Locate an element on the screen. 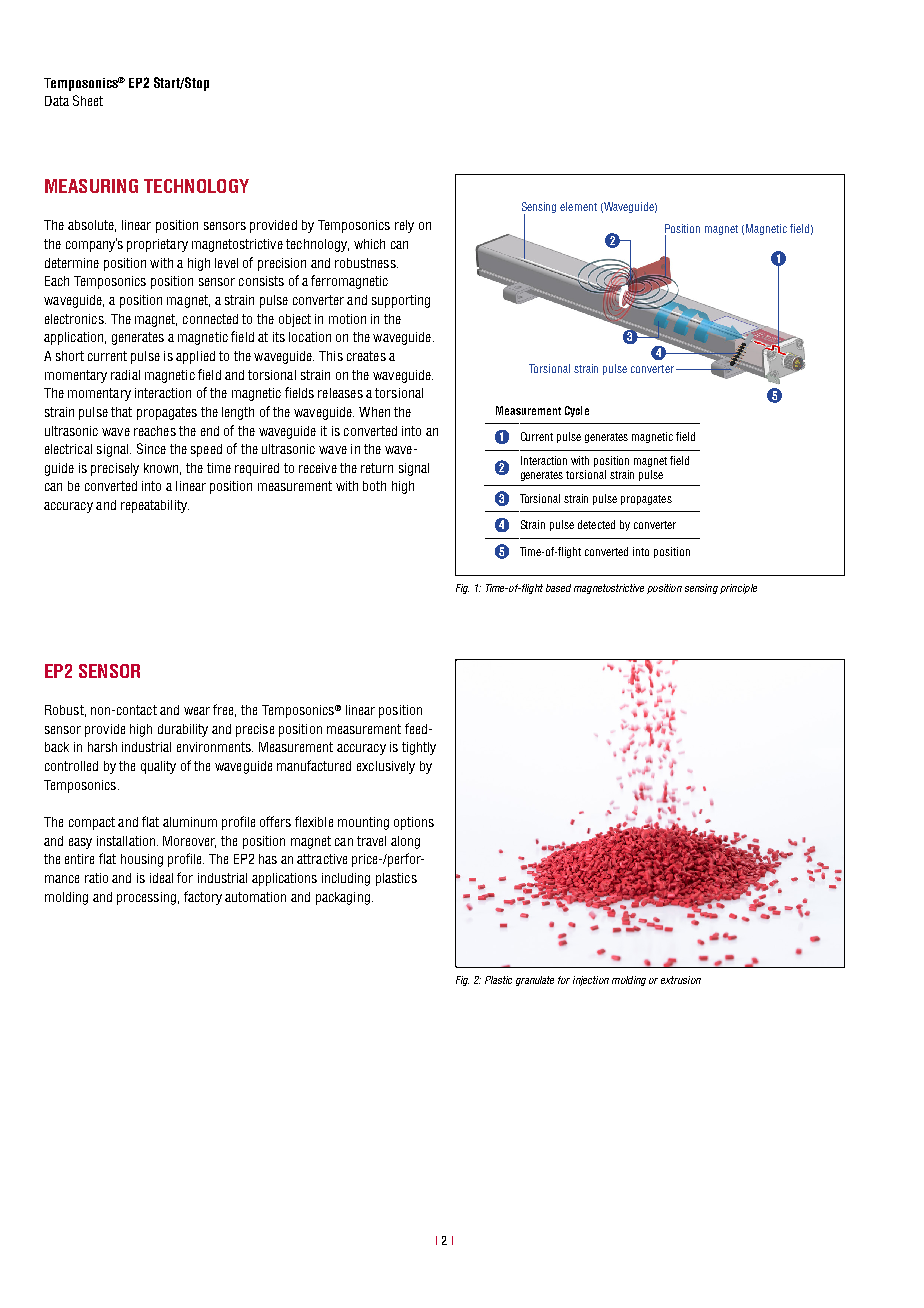 This screenshot has width=924, height=1308. rely is located at coordinates (404, 226).
